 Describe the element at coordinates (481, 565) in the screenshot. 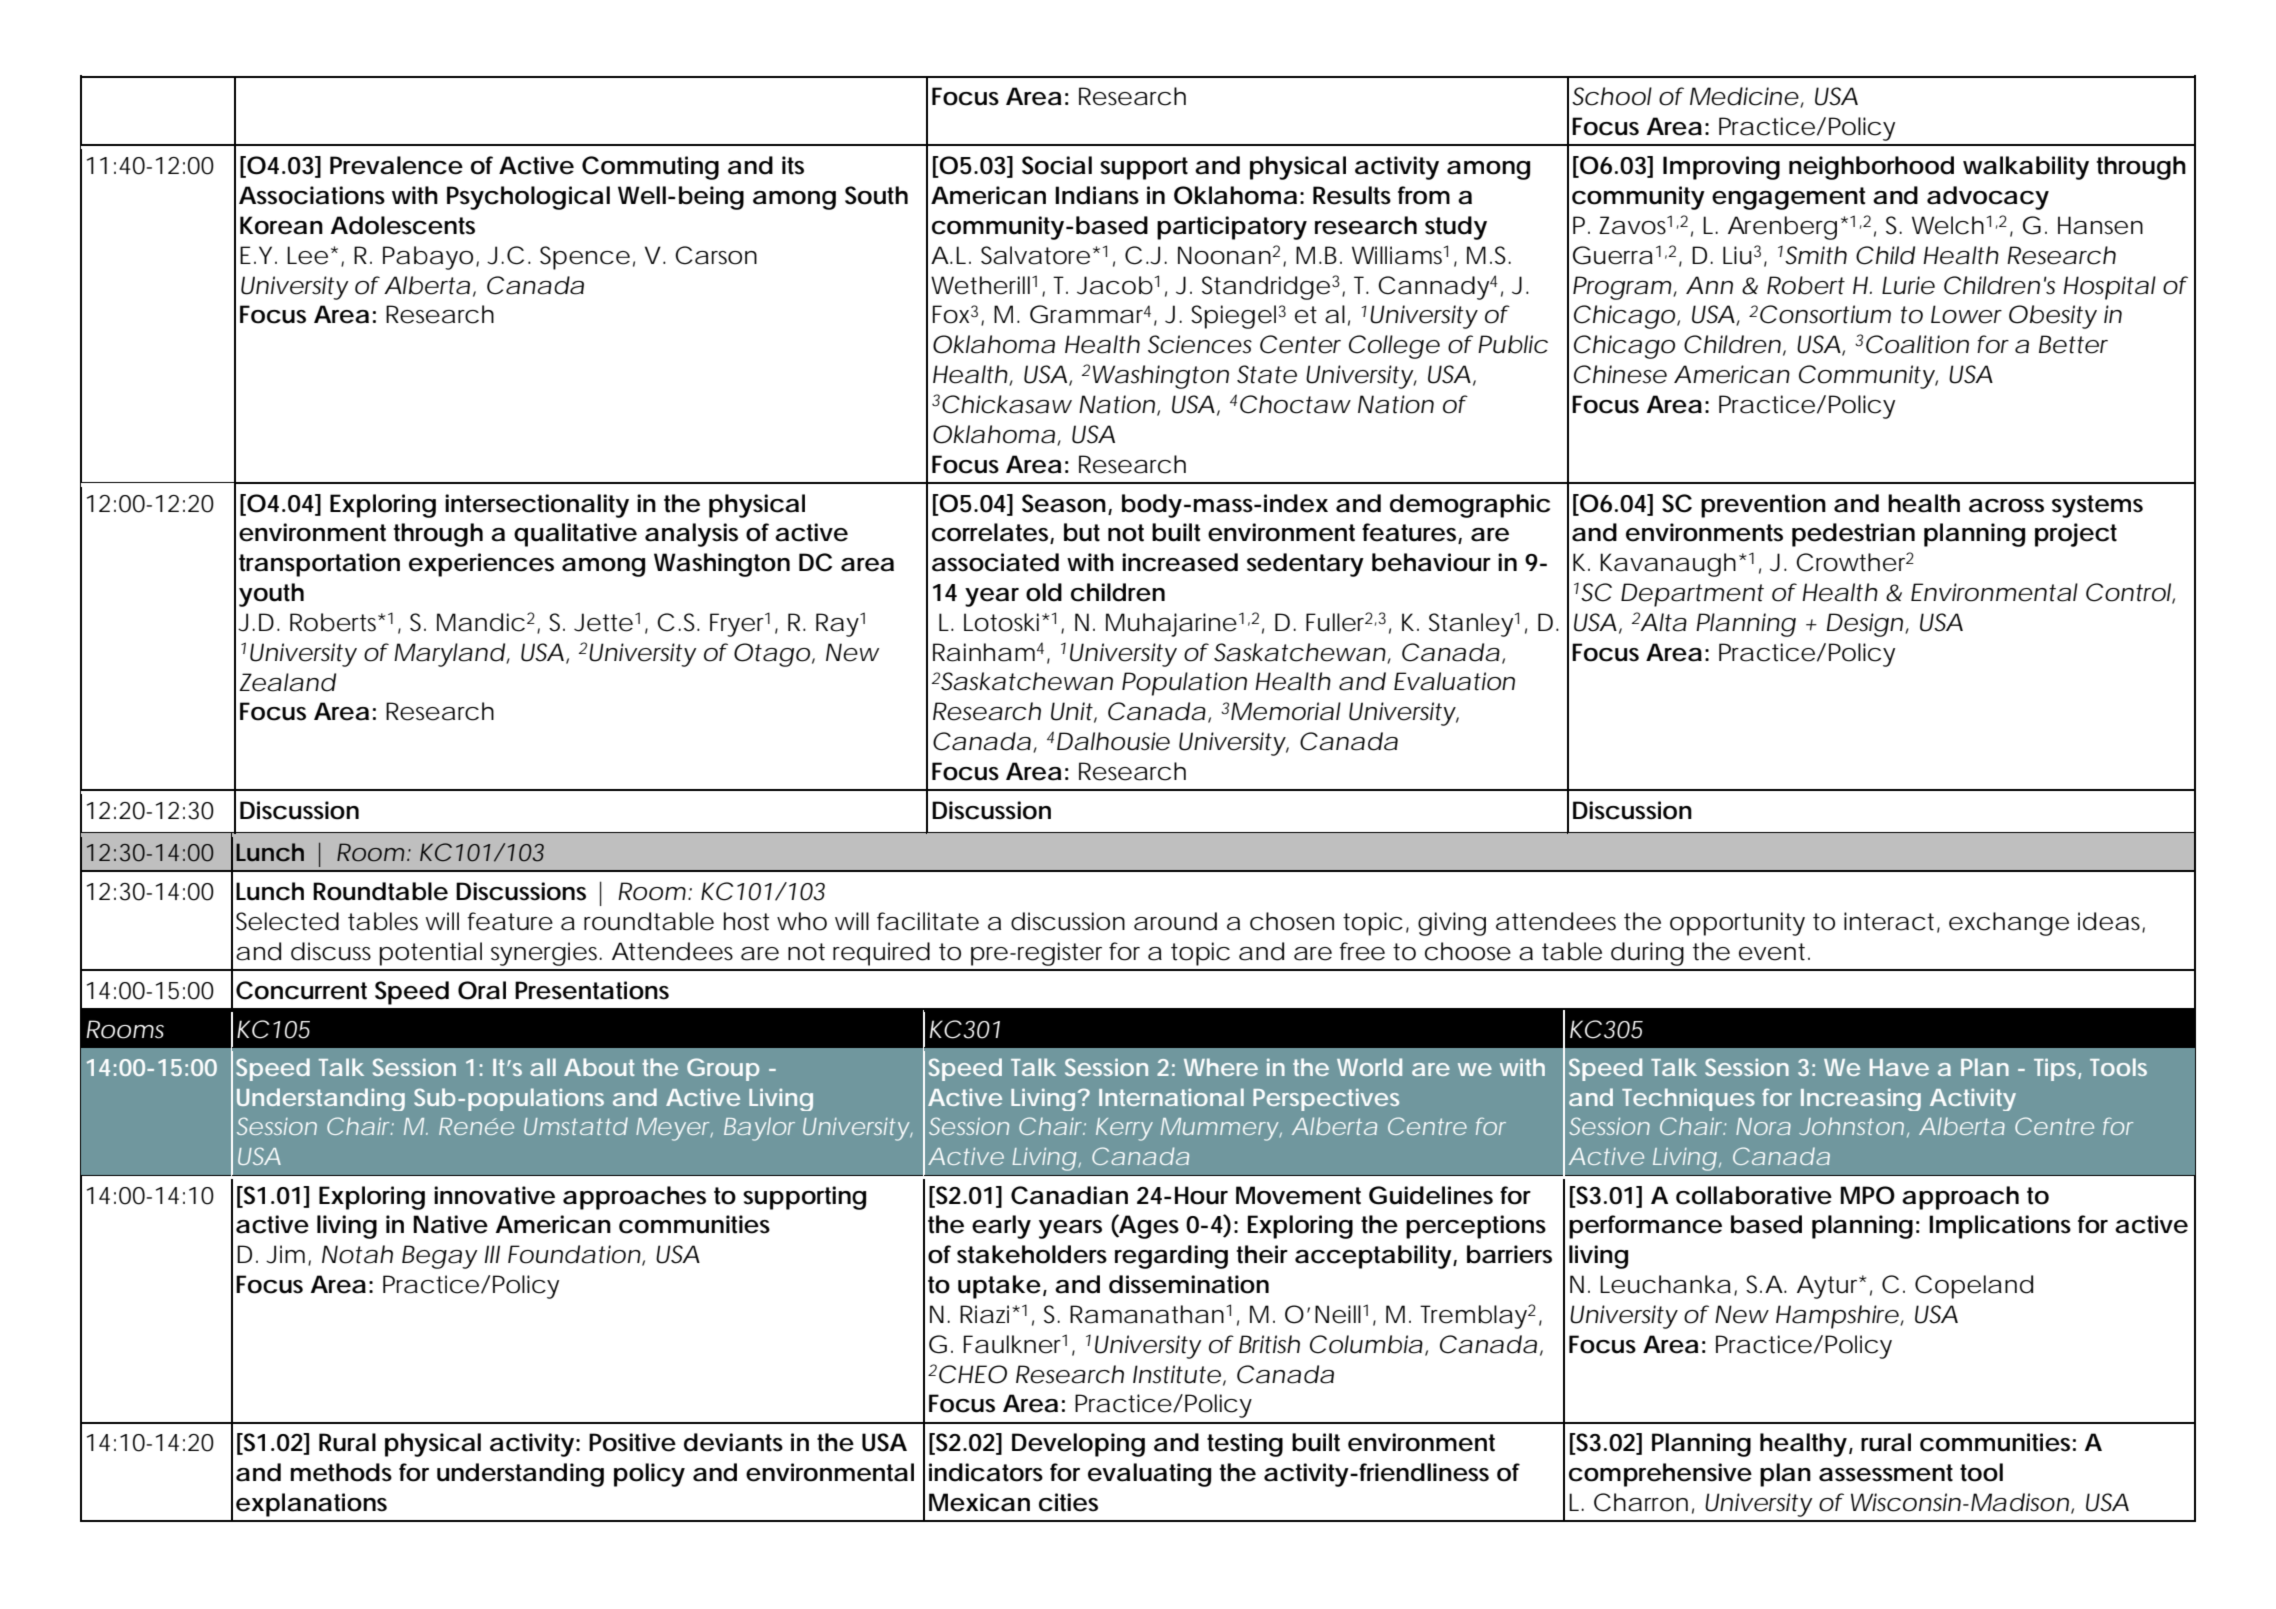

I see `experiences` at that location.
